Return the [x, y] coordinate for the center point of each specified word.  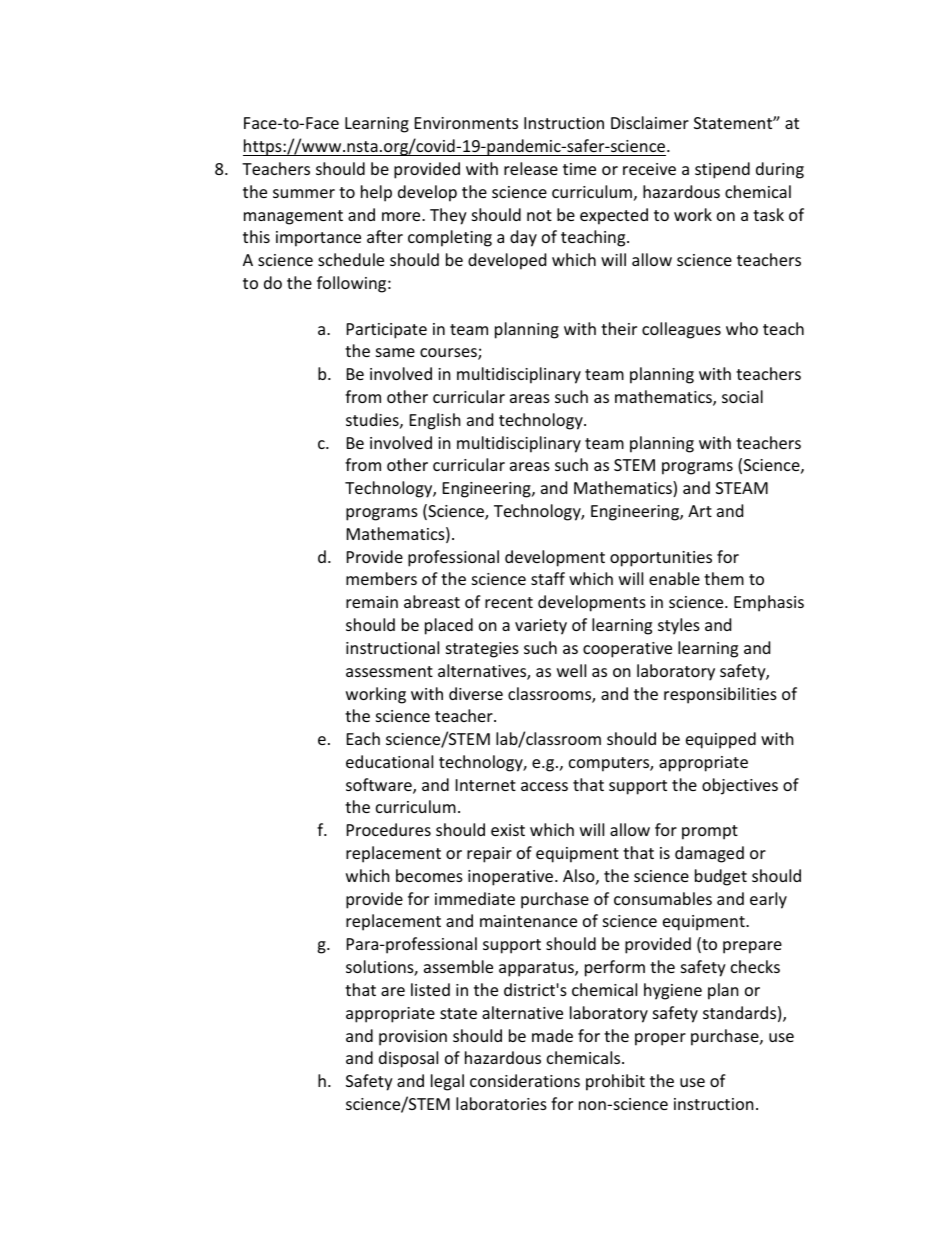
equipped [721, 740]
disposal [408, 1059]
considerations [525, 1080]
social [742, 396]
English [435, 421]
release [531, 168]
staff [548, 578]
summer [304, 193]
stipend [722, 170]
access [544, 786]
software [380, 786]
